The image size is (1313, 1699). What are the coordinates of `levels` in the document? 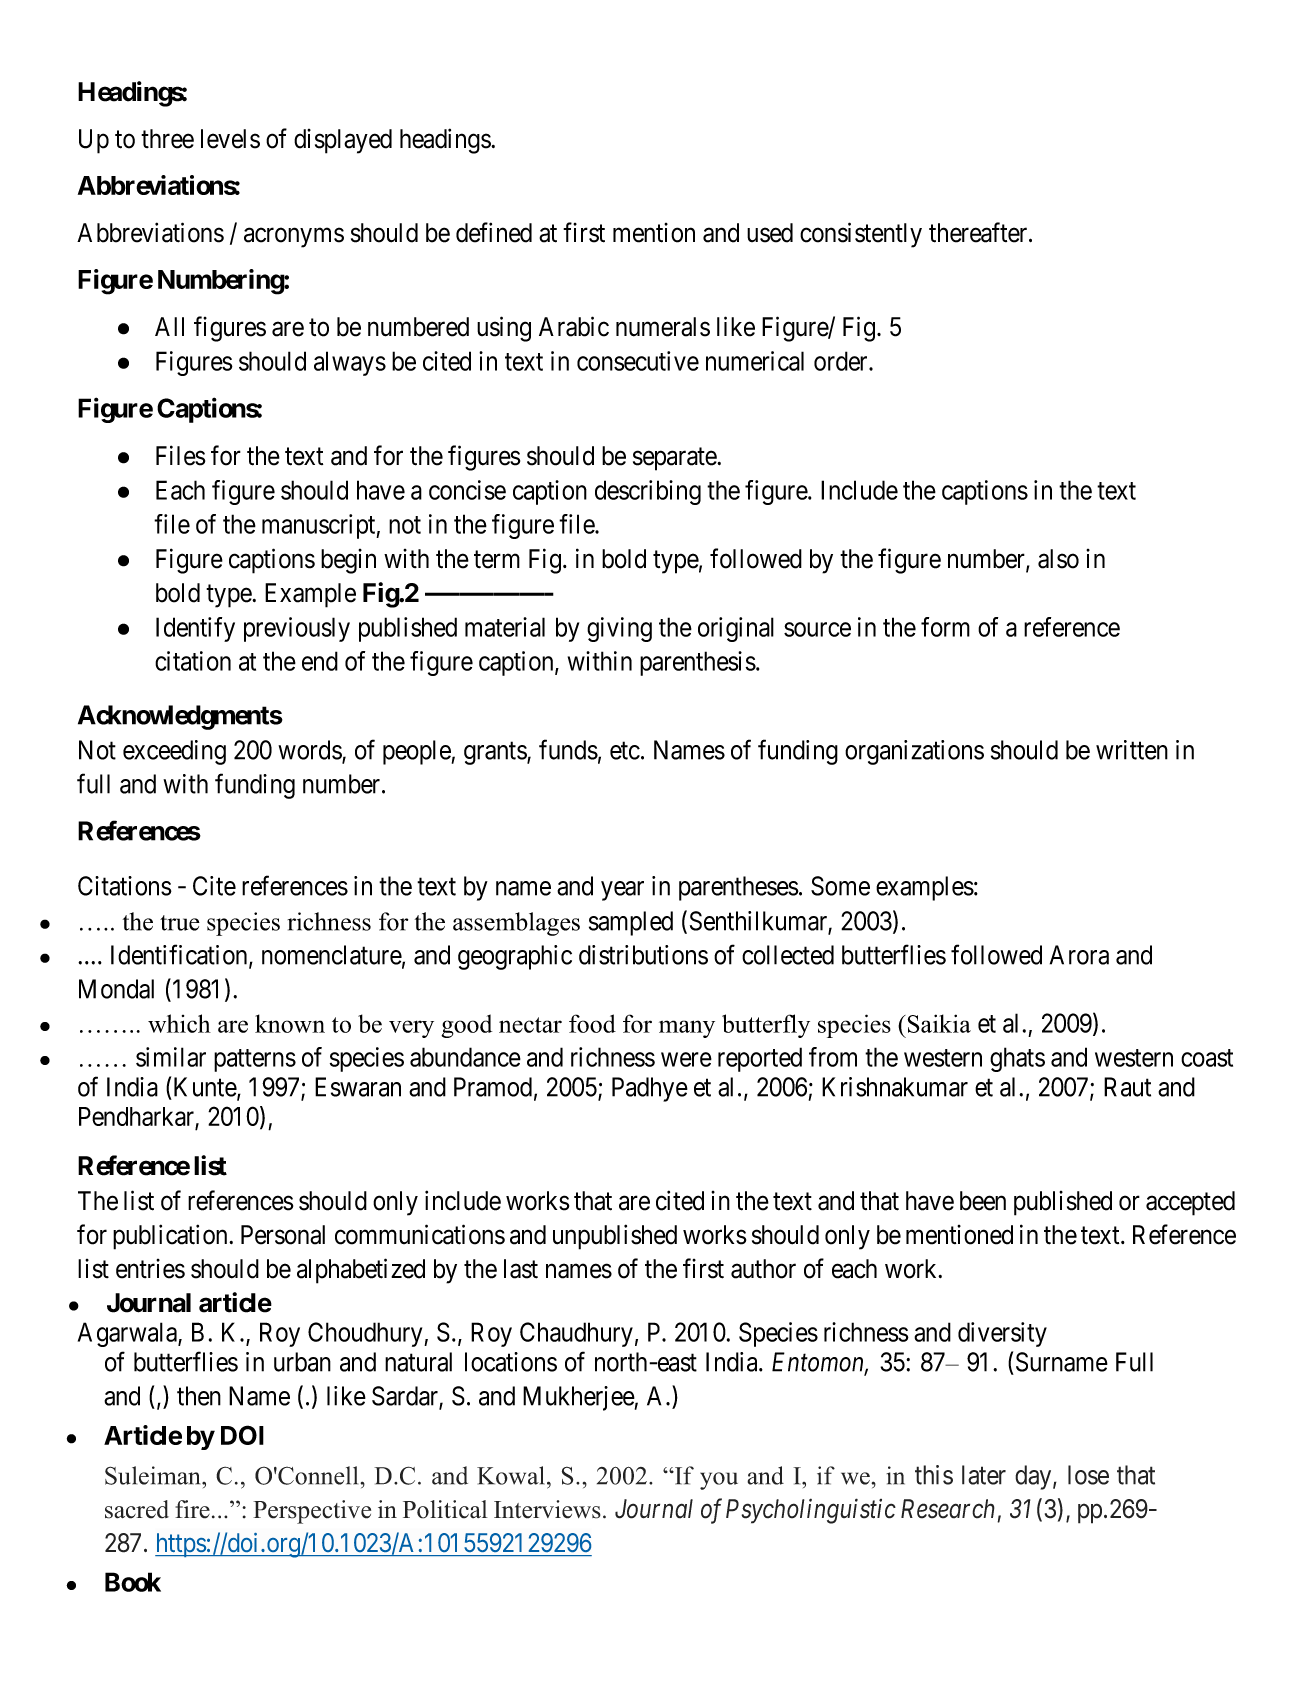 It's located at (230, 139).
